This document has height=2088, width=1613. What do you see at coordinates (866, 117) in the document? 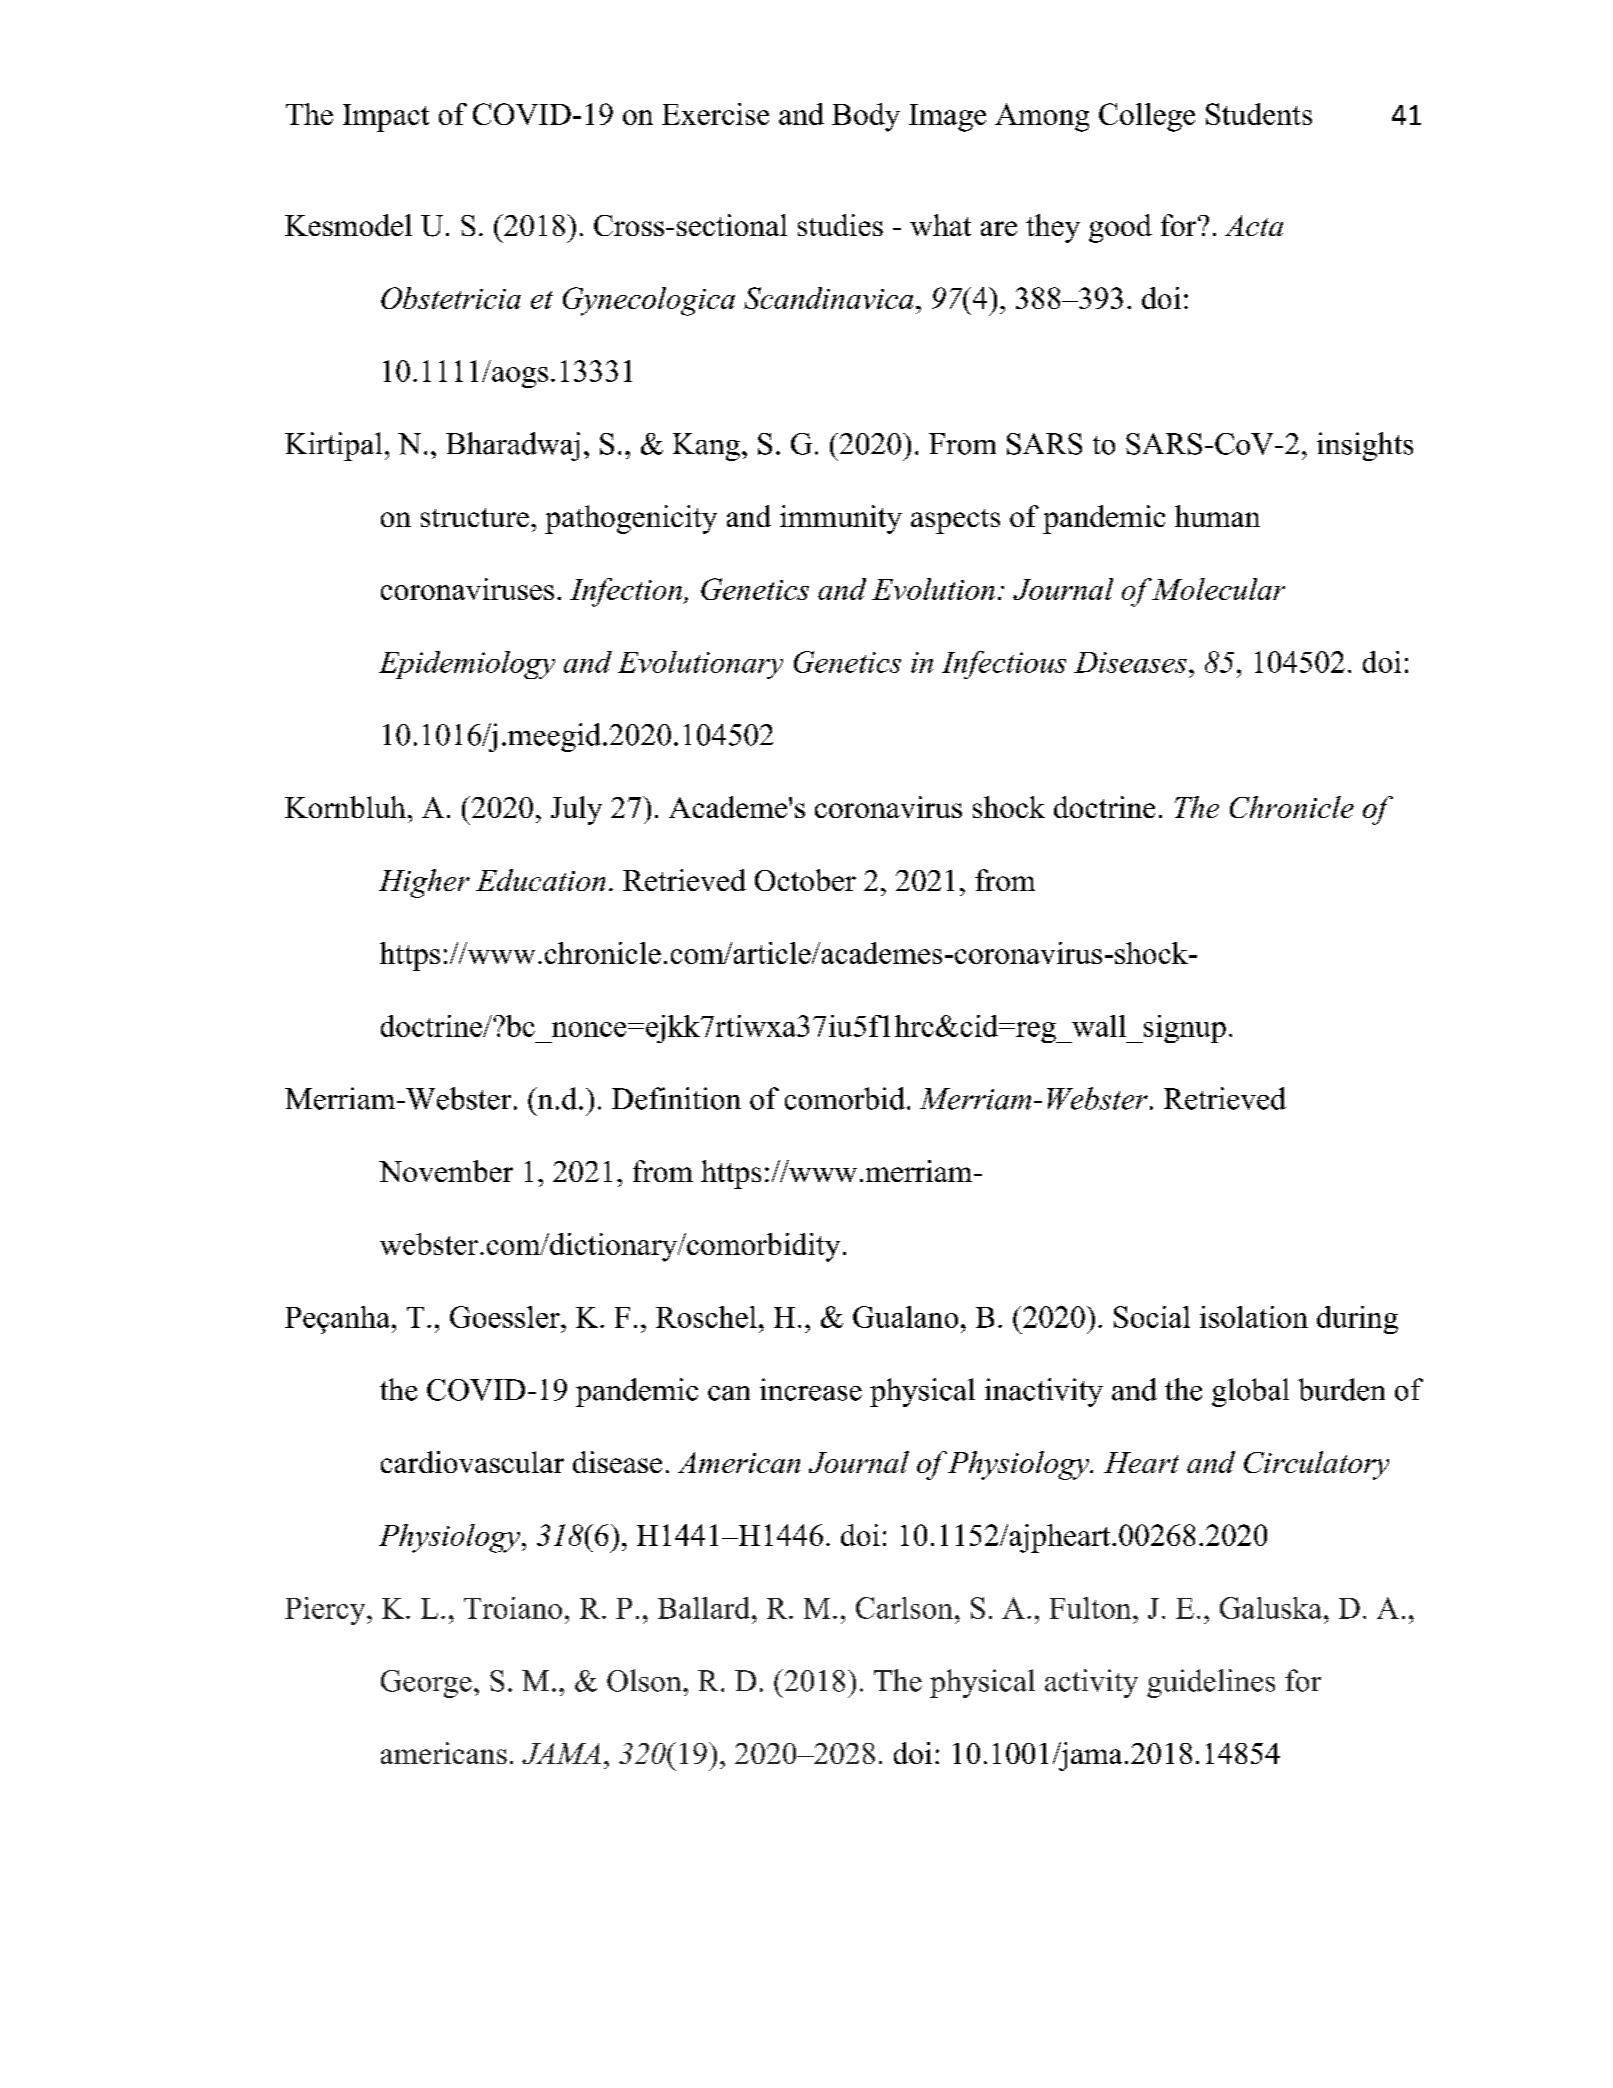
I see `Body` at bounding box center [866, 117].
